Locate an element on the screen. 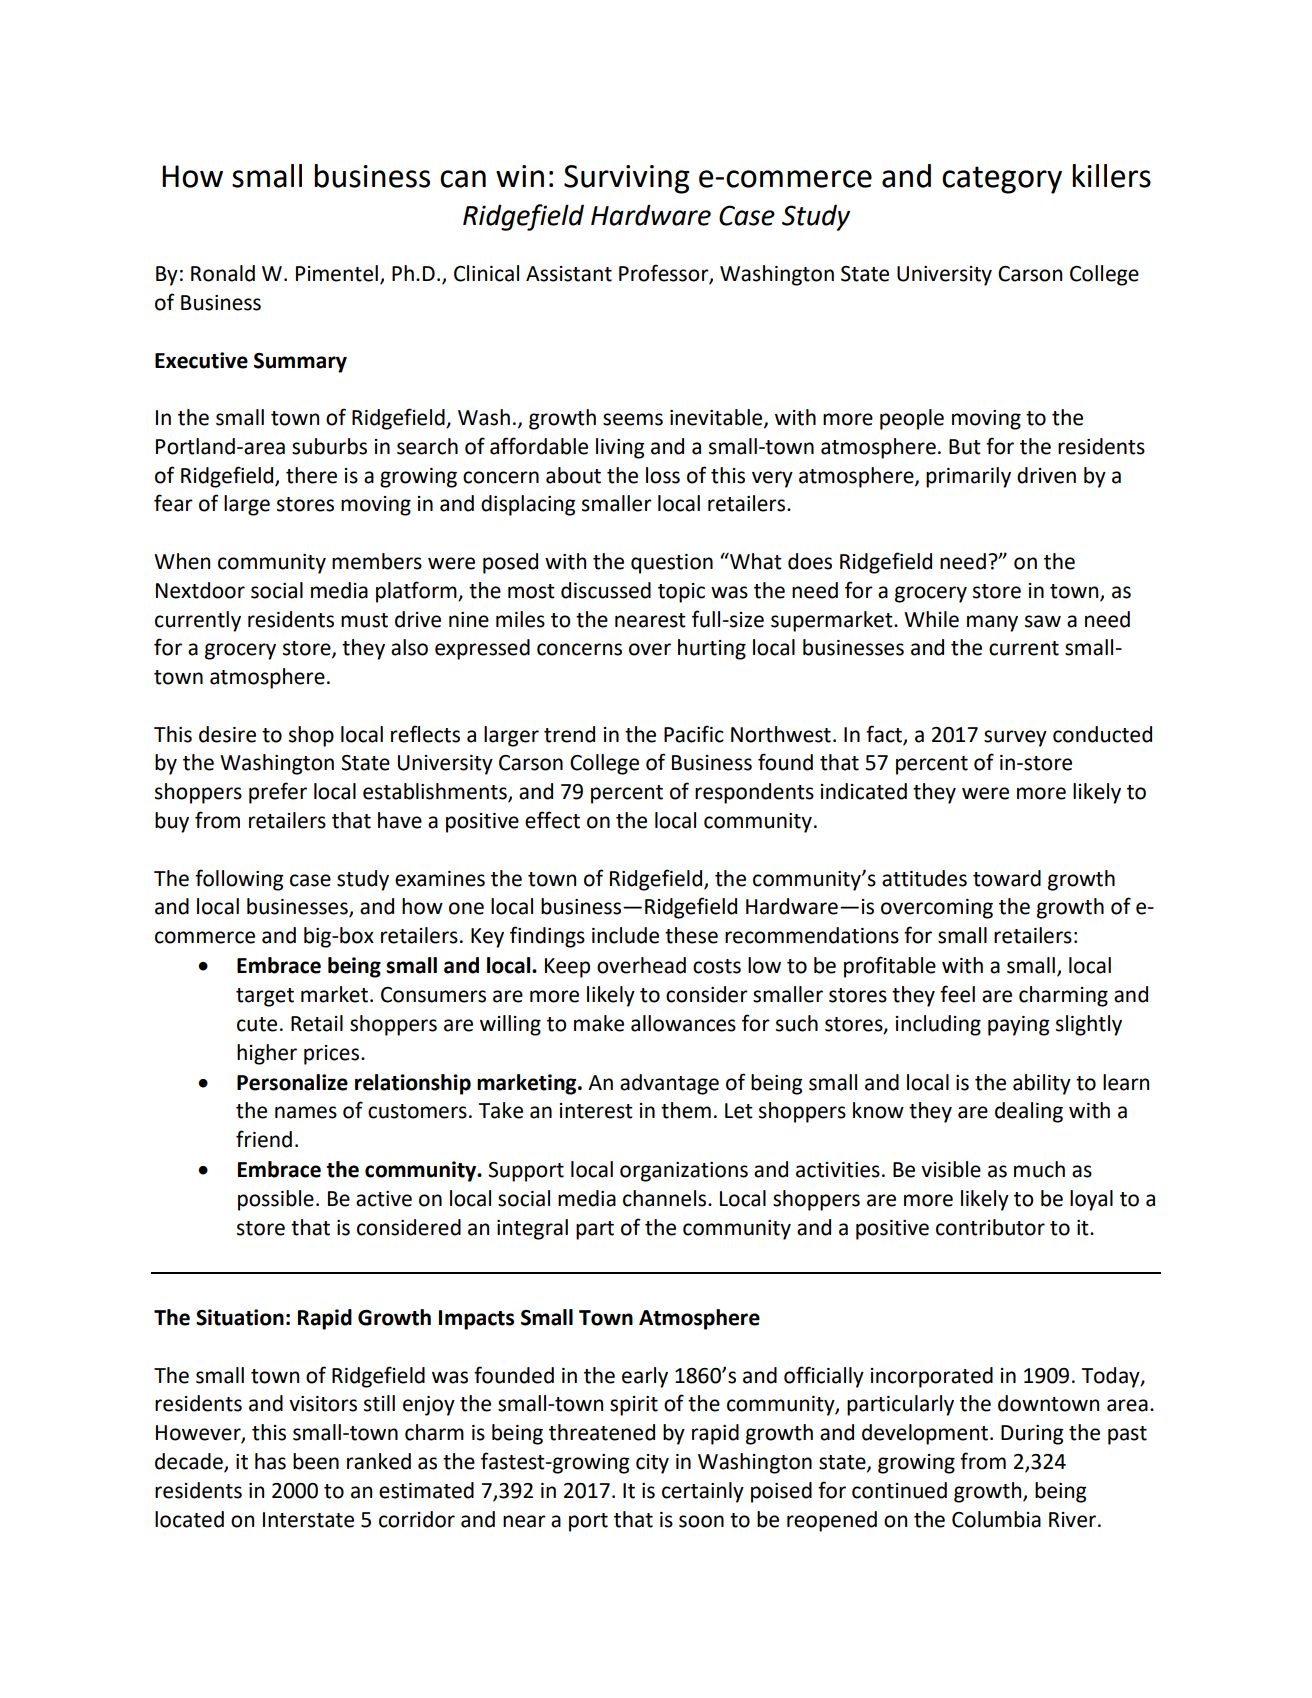 The height and width of the screenshot is (1698, 1312). has is located at coordinates (270, 1461).
